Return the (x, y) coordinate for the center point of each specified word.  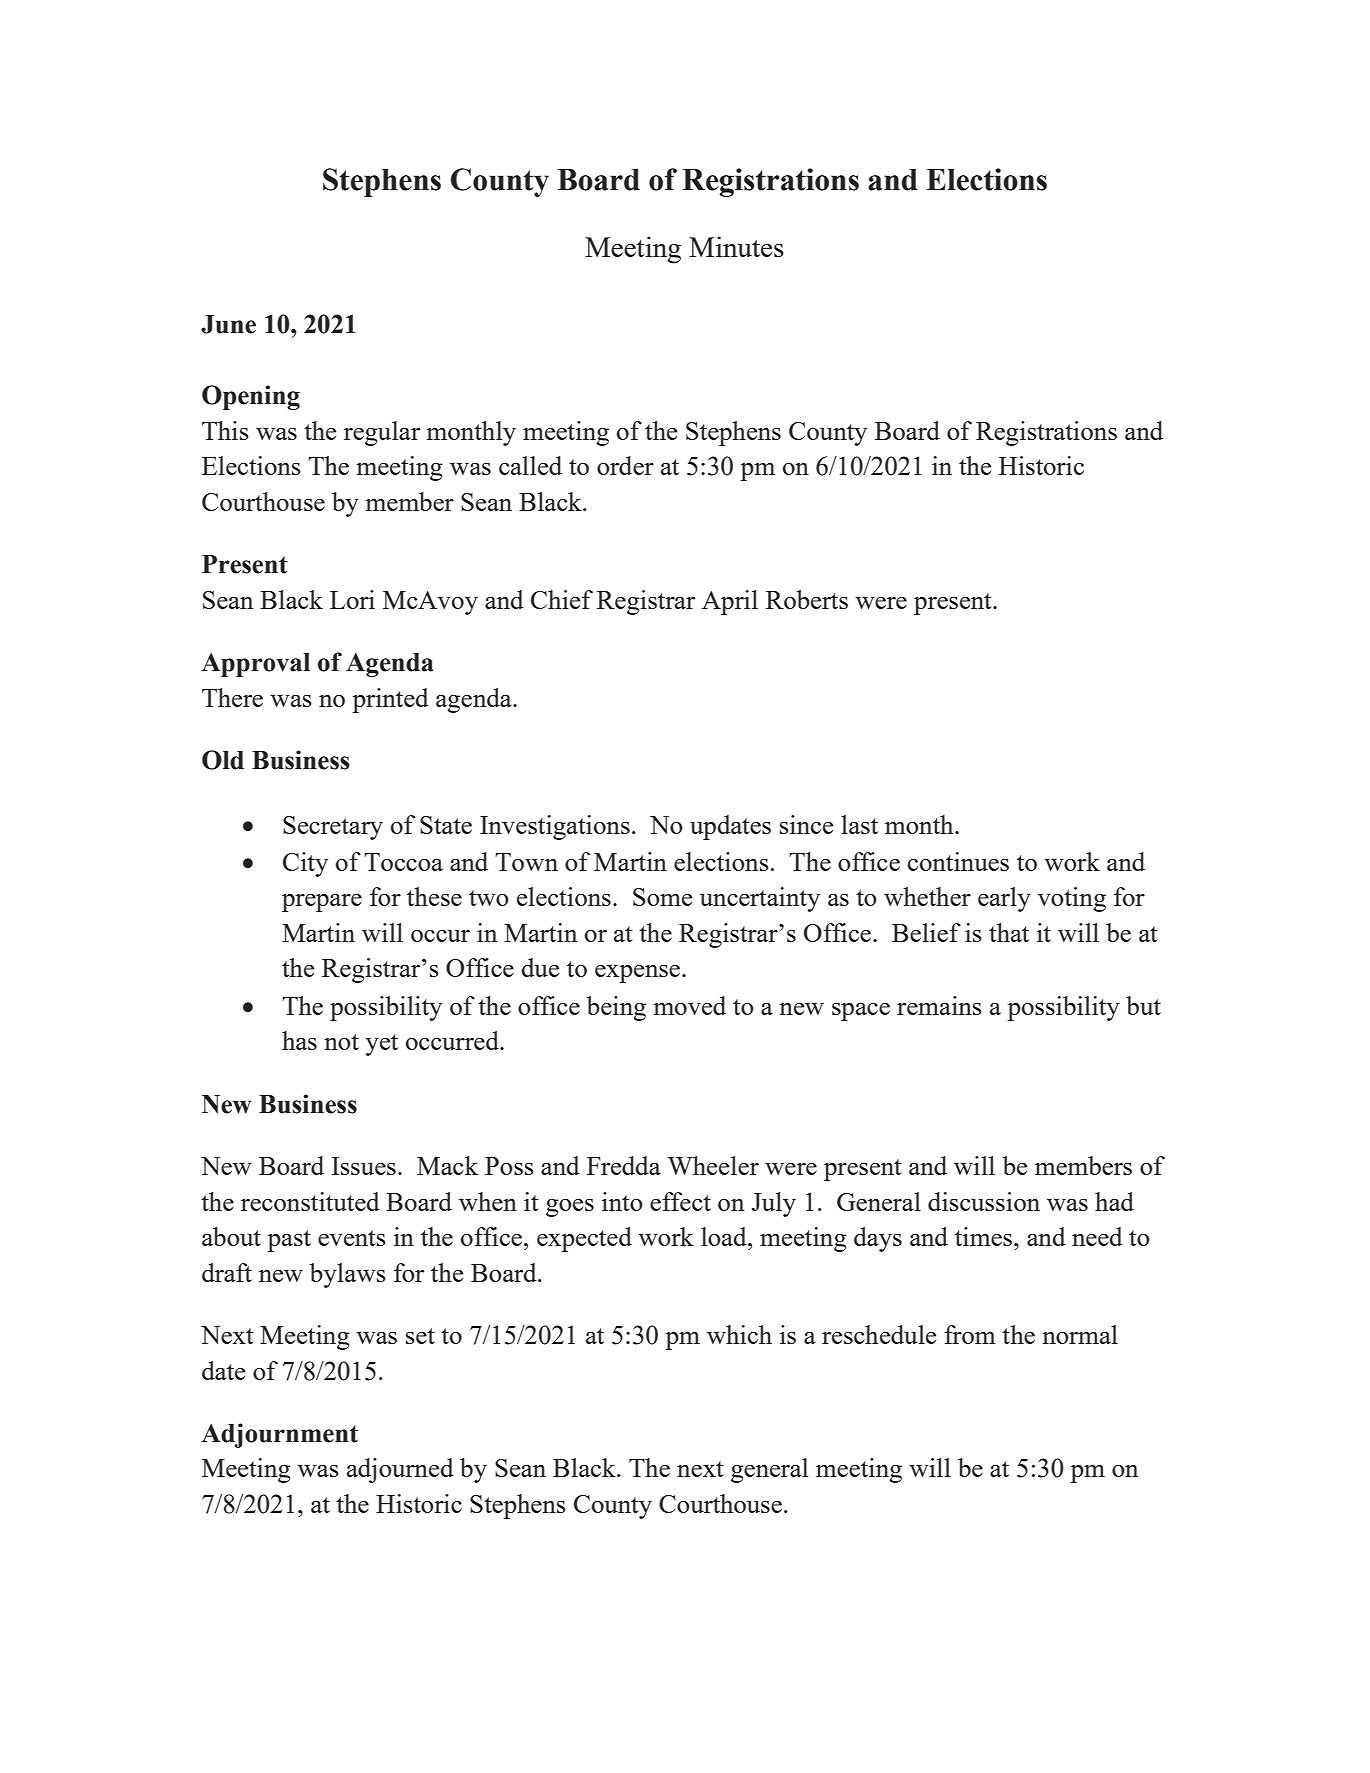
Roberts (807, 599)
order (625, 465)
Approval (255, 665)
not (341, 1042)
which (739, 1334)
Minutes (736, 246)
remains (939, 1005)
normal (1080, 1334)
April (730, 602)
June (228, 324)
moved (689, 1005)
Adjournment (279, 1435)
